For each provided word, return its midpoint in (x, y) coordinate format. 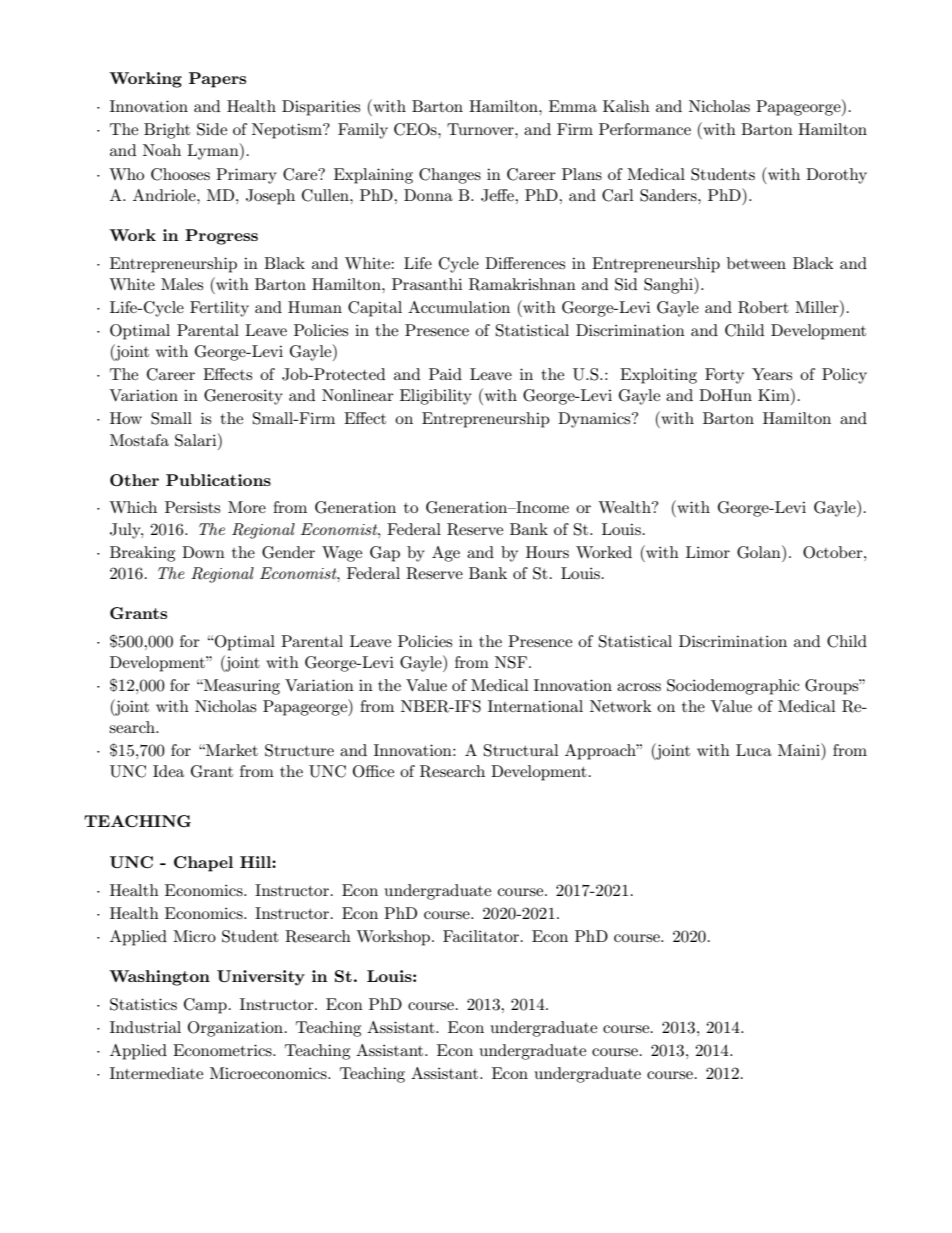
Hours (547, 552)
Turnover (481, 129)
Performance (645, 129)
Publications (218, 480)
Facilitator (482, 936)
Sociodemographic (733, 687)
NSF (511, 662)
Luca (754, 750)
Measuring (241, 687)
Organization (237, 1029)
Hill (256, 862)
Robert (763, 307)
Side (212, 129)
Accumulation (459, 307)
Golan (760, 552)
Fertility (219, 309)
